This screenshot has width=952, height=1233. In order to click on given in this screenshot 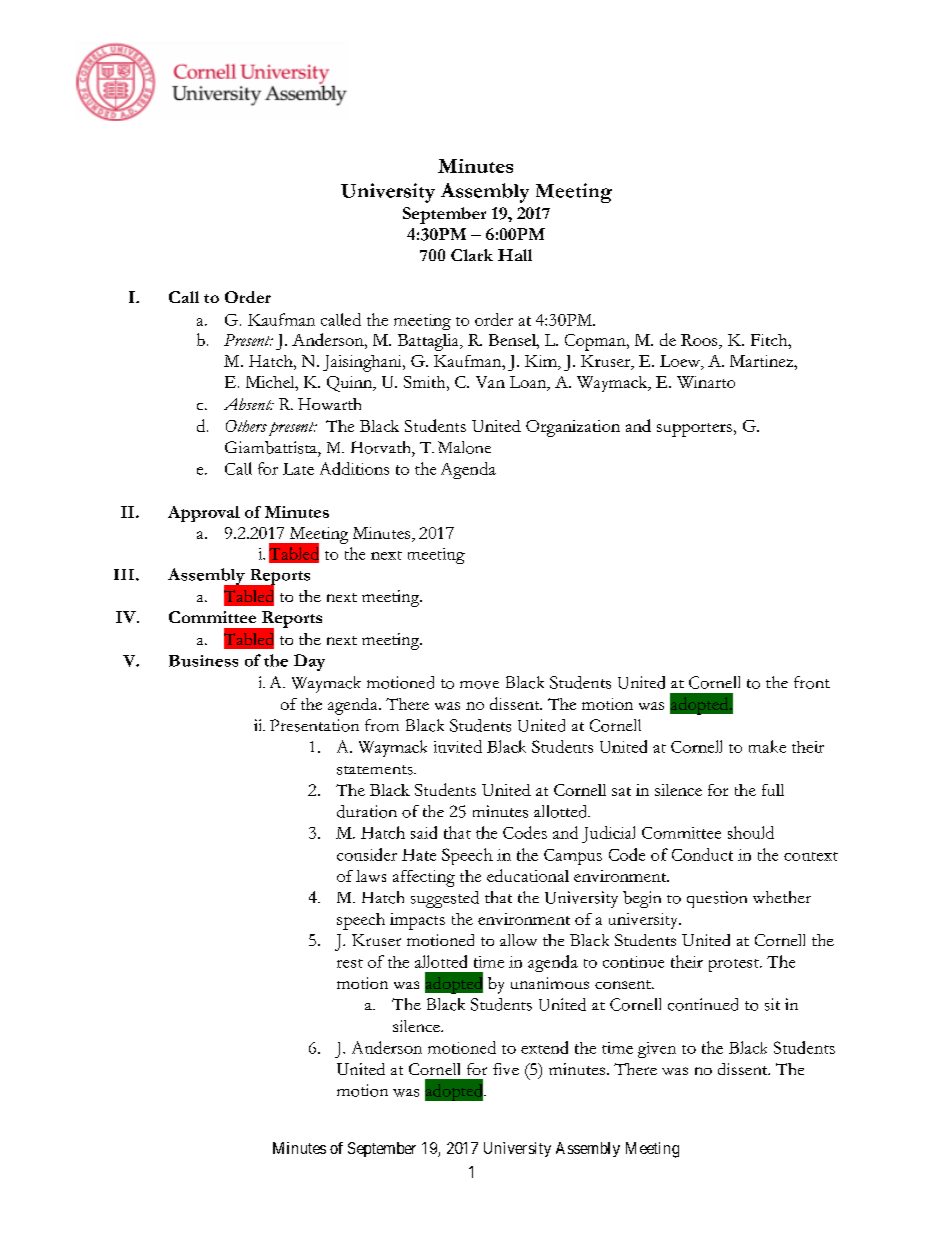, I will do `click(657, 1050)`.
